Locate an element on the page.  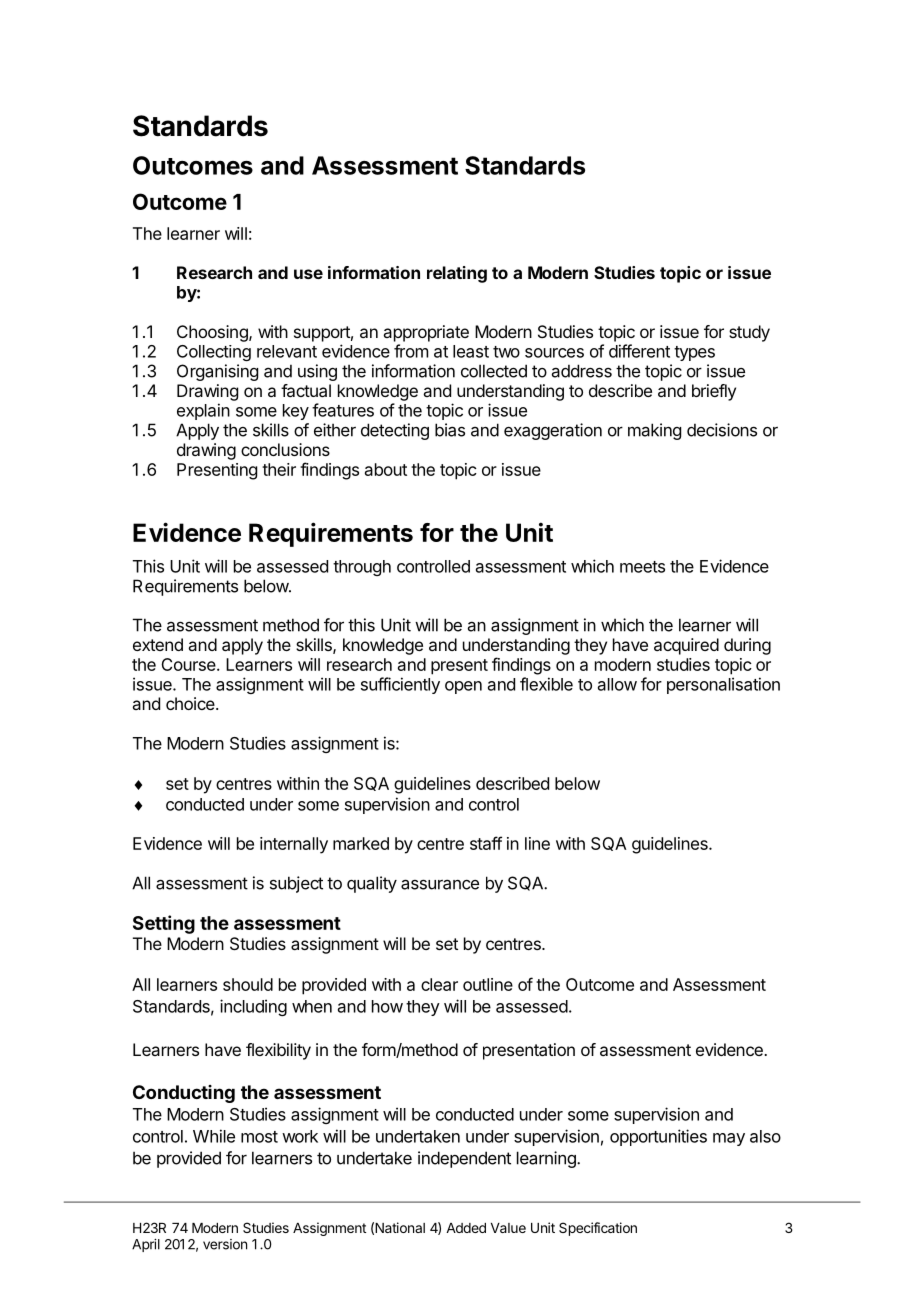
extend is located at coordinates (158, 644).
